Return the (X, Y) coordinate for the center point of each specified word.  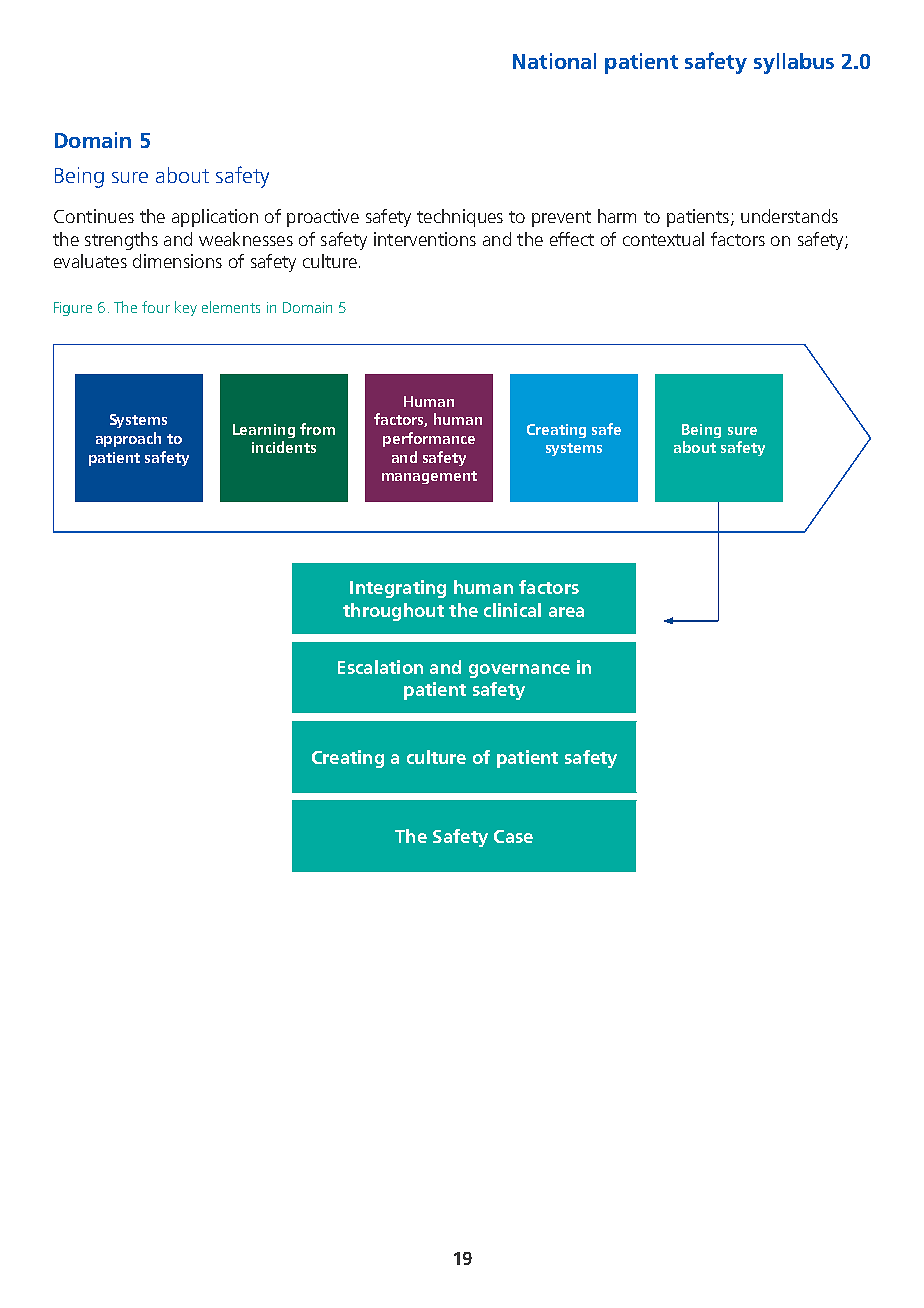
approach (128, 439)
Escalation (380, 667)
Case (513, 836)
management (429, 477)
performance (429, 439)
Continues (94, 216)
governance (519, 671)
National (554, 61)
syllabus (794, 63)
